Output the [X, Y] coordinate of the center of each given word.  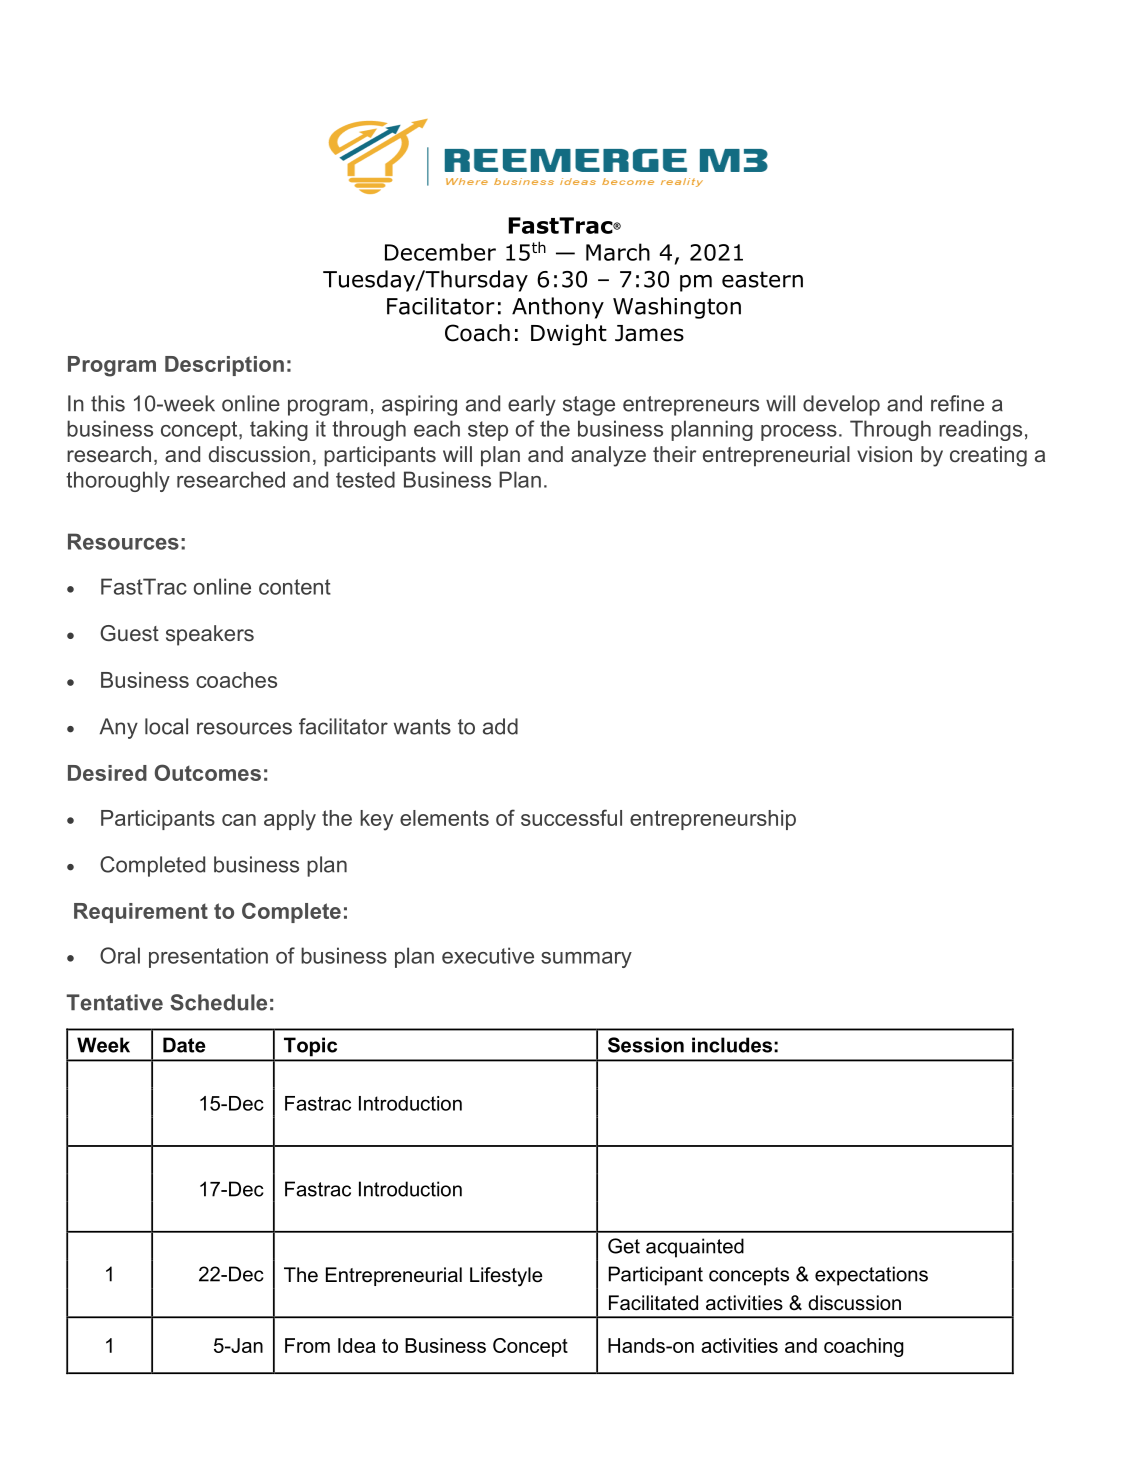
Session [646, 1045]
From [307, 1345]
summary [586, 960]
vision [884, 454]
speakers [210, 635]
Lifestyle [506, 1277]
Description [224, 366]
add [500, 726]
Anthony [558, 308]
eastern [762, 279]
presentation [208, 957]
